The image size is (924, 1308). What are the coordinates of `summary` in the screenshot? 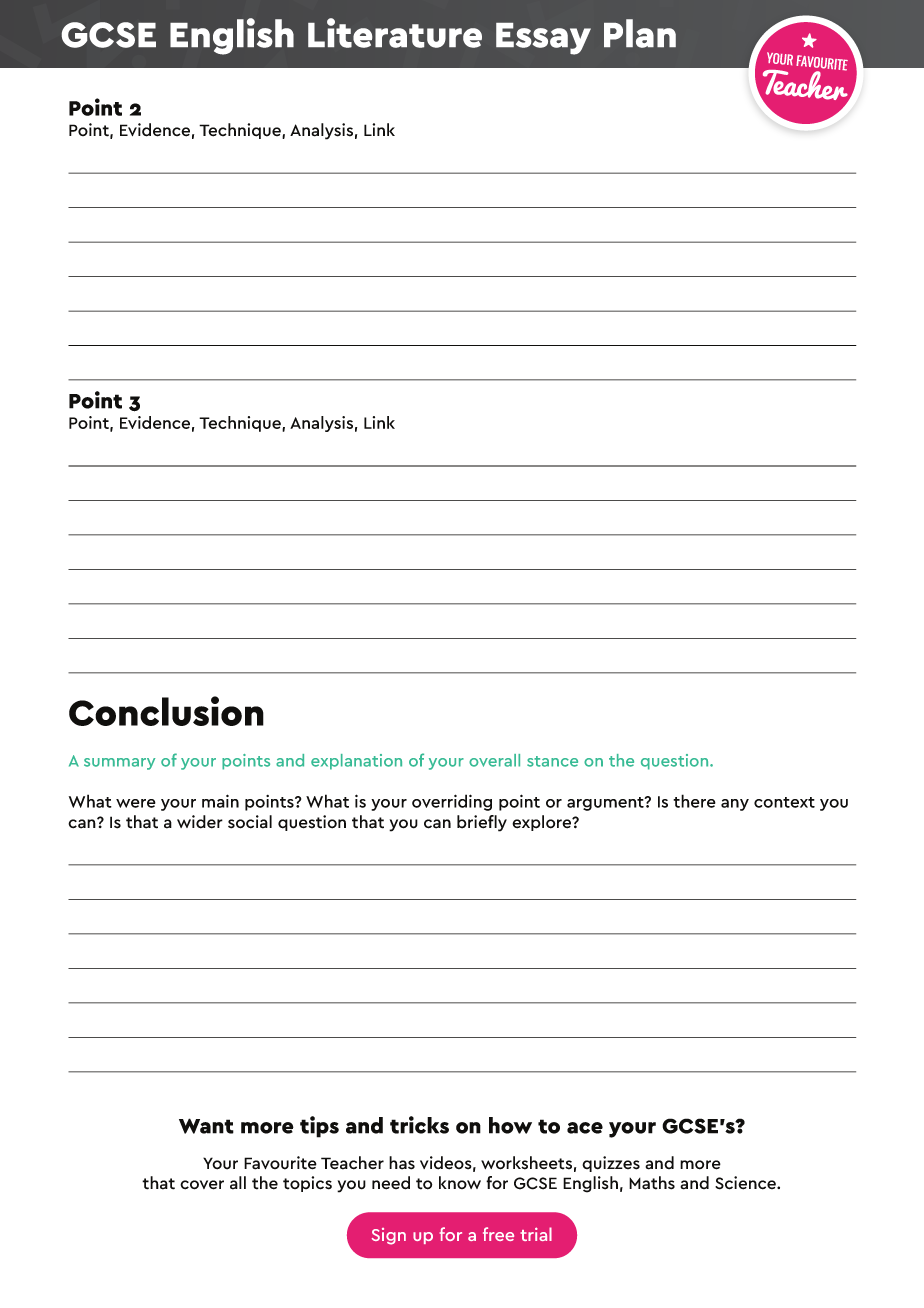 It's located at (119, 764).
